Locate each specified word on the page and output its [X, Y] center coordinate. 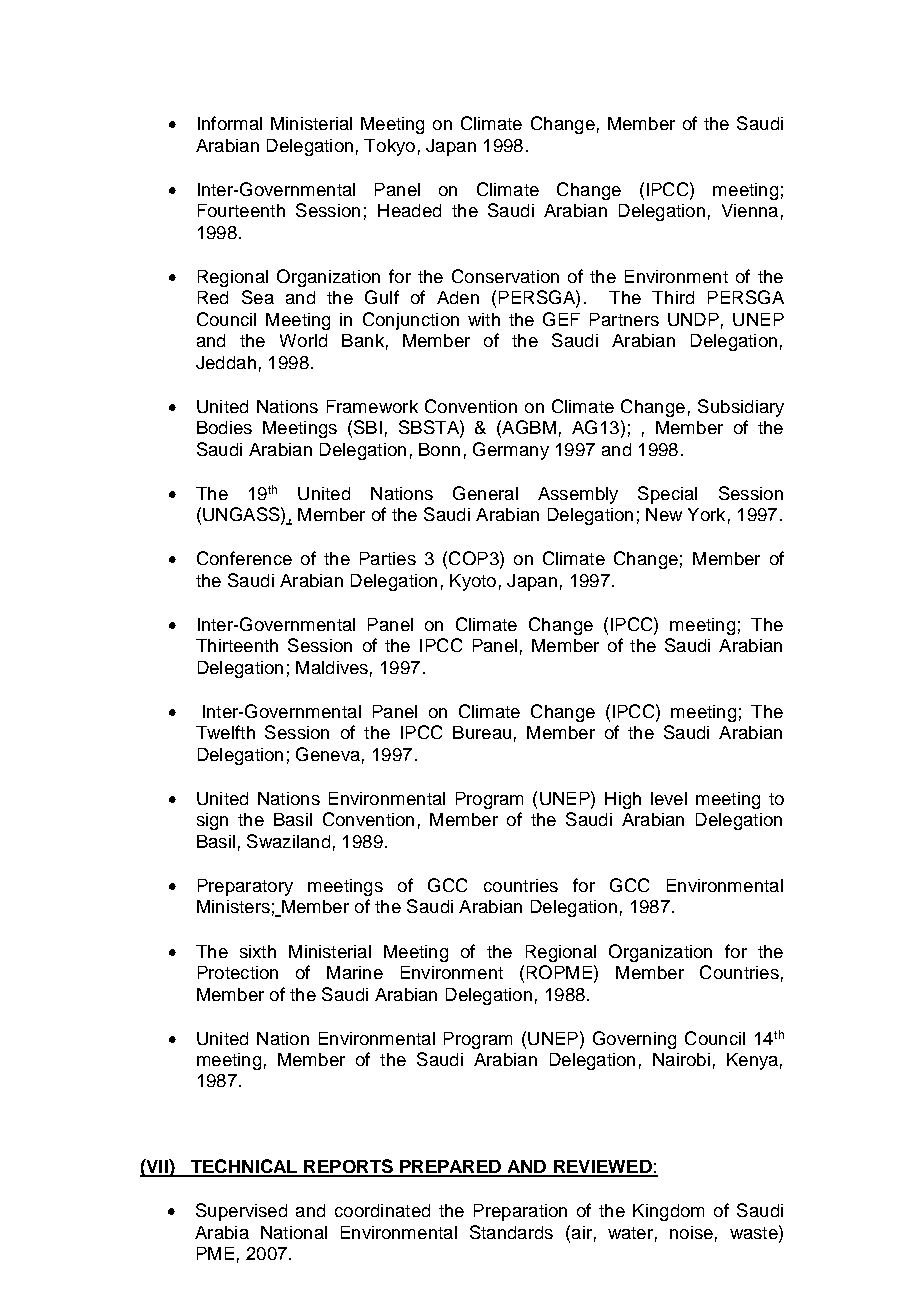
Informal [230, 123]
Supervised [241, 1212]
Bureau [482, 732]
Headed [409, 210]
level [669, 798]
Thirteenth [237, 645]
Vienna [750, 210]
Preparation [520, 1212]
